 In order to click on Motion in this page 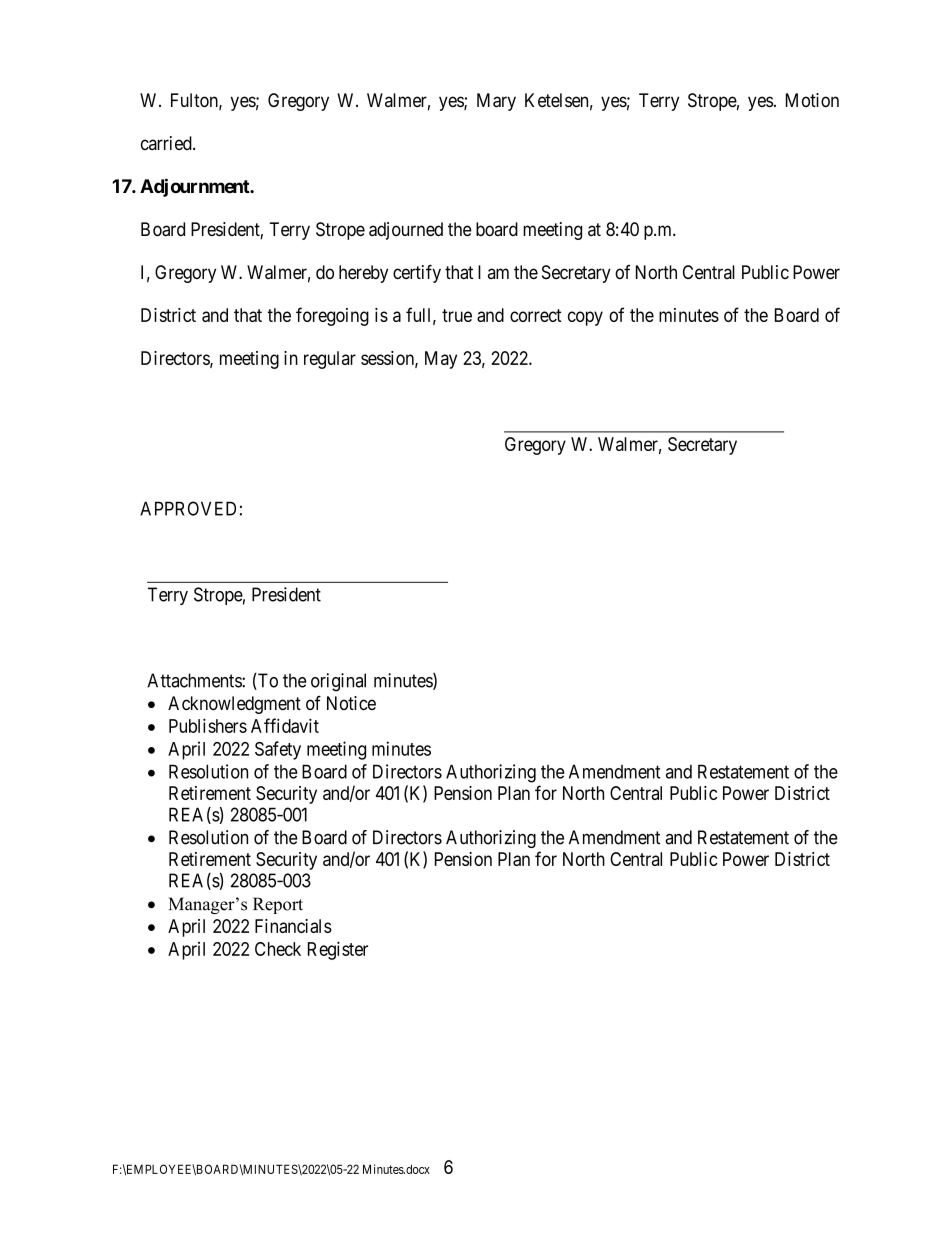, I will do `click(812, 100)`.
